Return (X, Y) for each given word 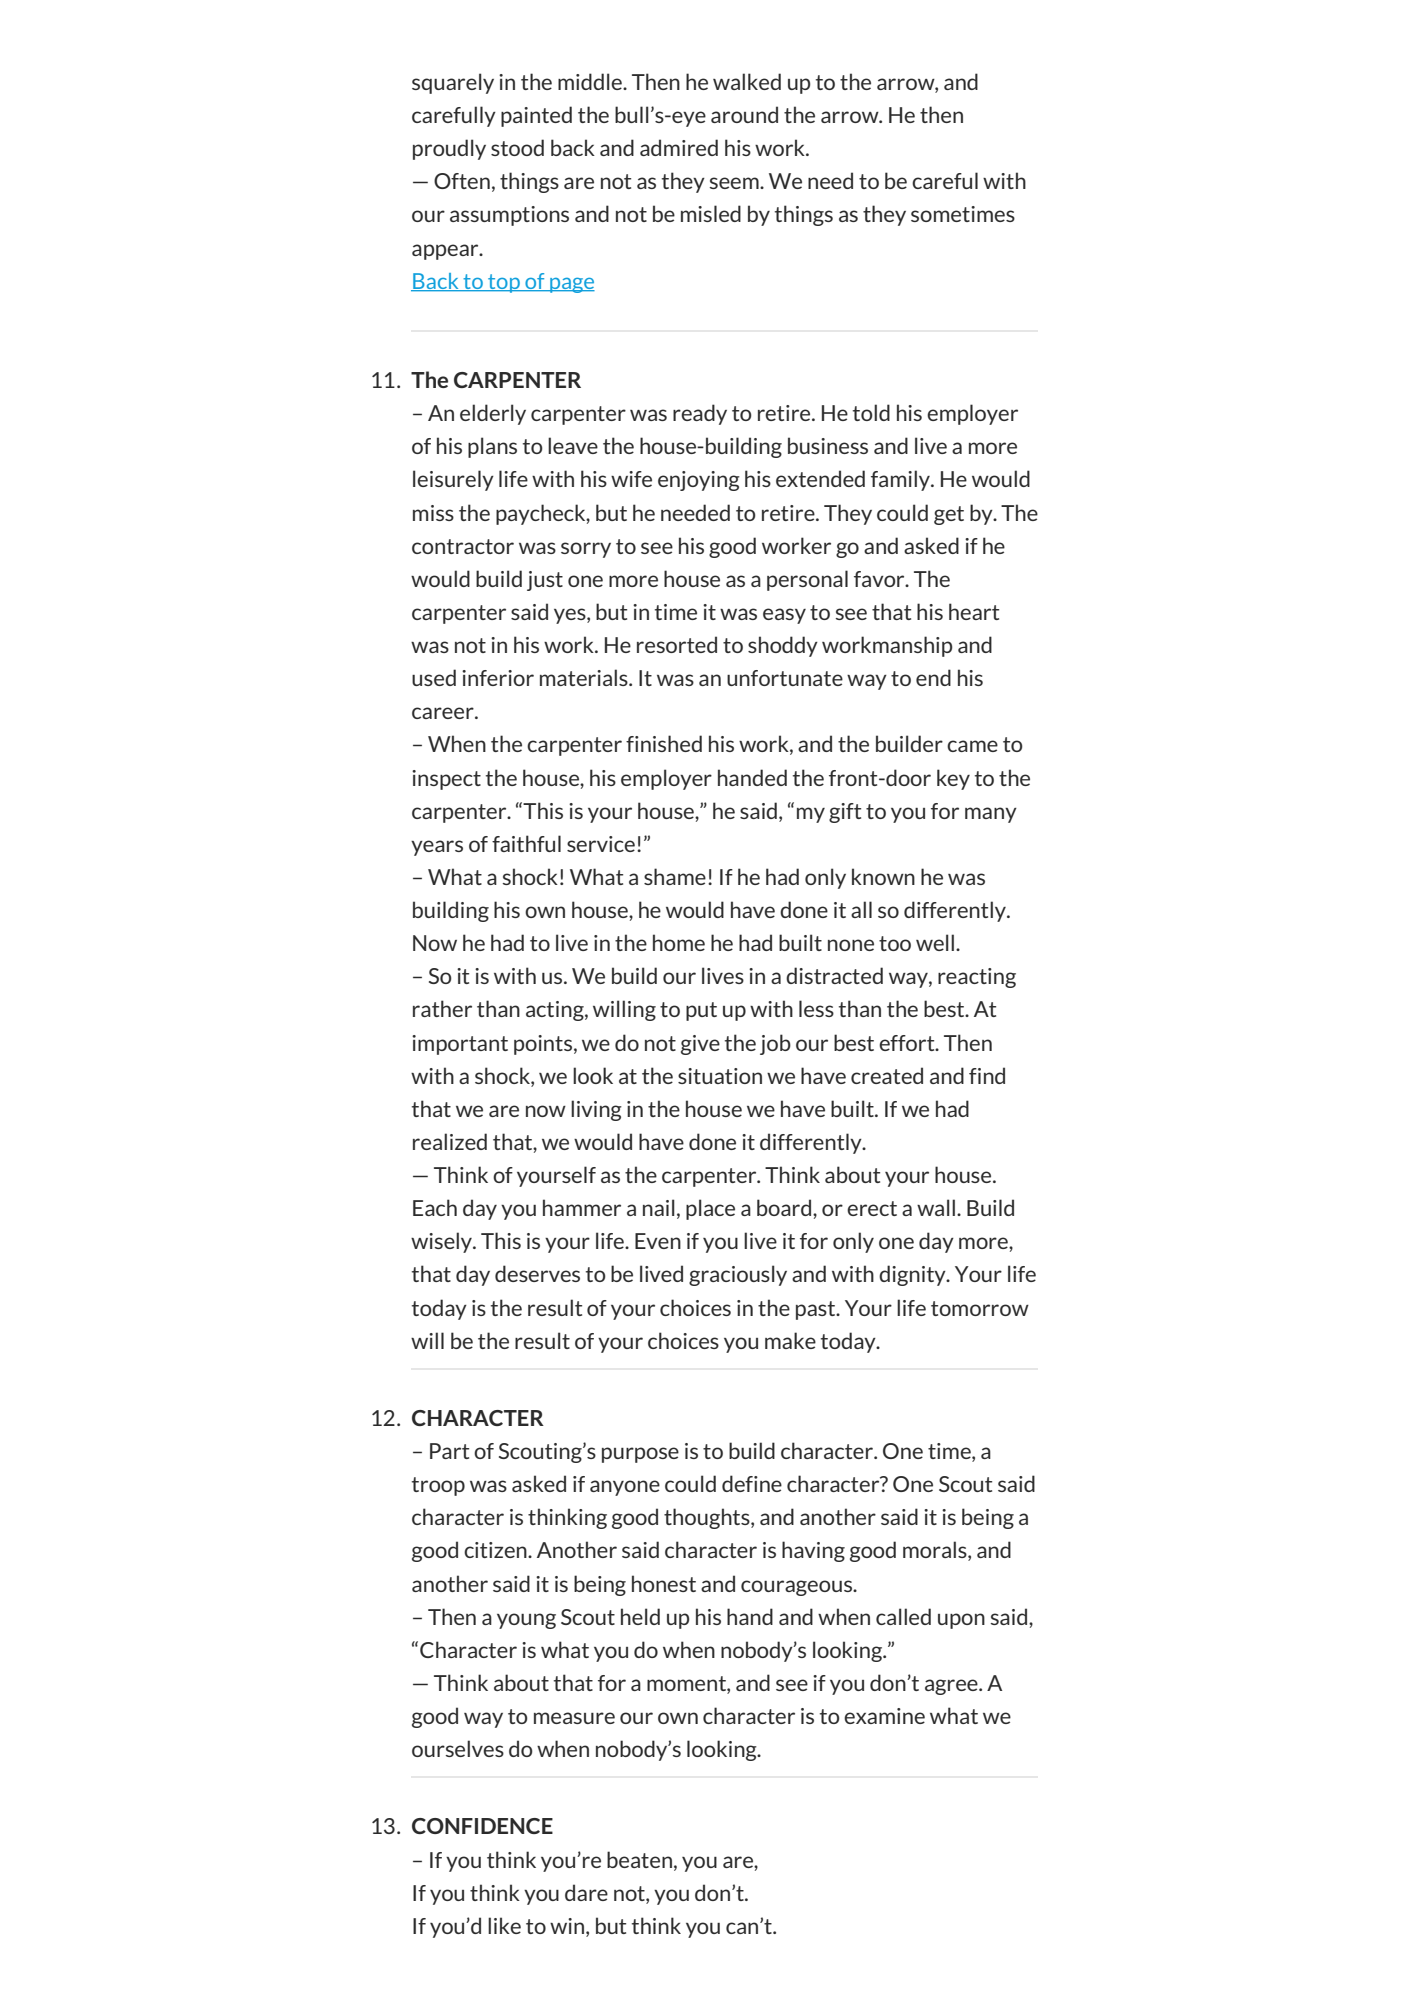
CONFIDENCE (482, 1826)
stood (517, 147)
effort (908, 1043)
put (701, 1011)
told (871, 412)
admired (679, 147)
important (460, 1045)
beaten (639, 1859)
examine (884, 1716)
